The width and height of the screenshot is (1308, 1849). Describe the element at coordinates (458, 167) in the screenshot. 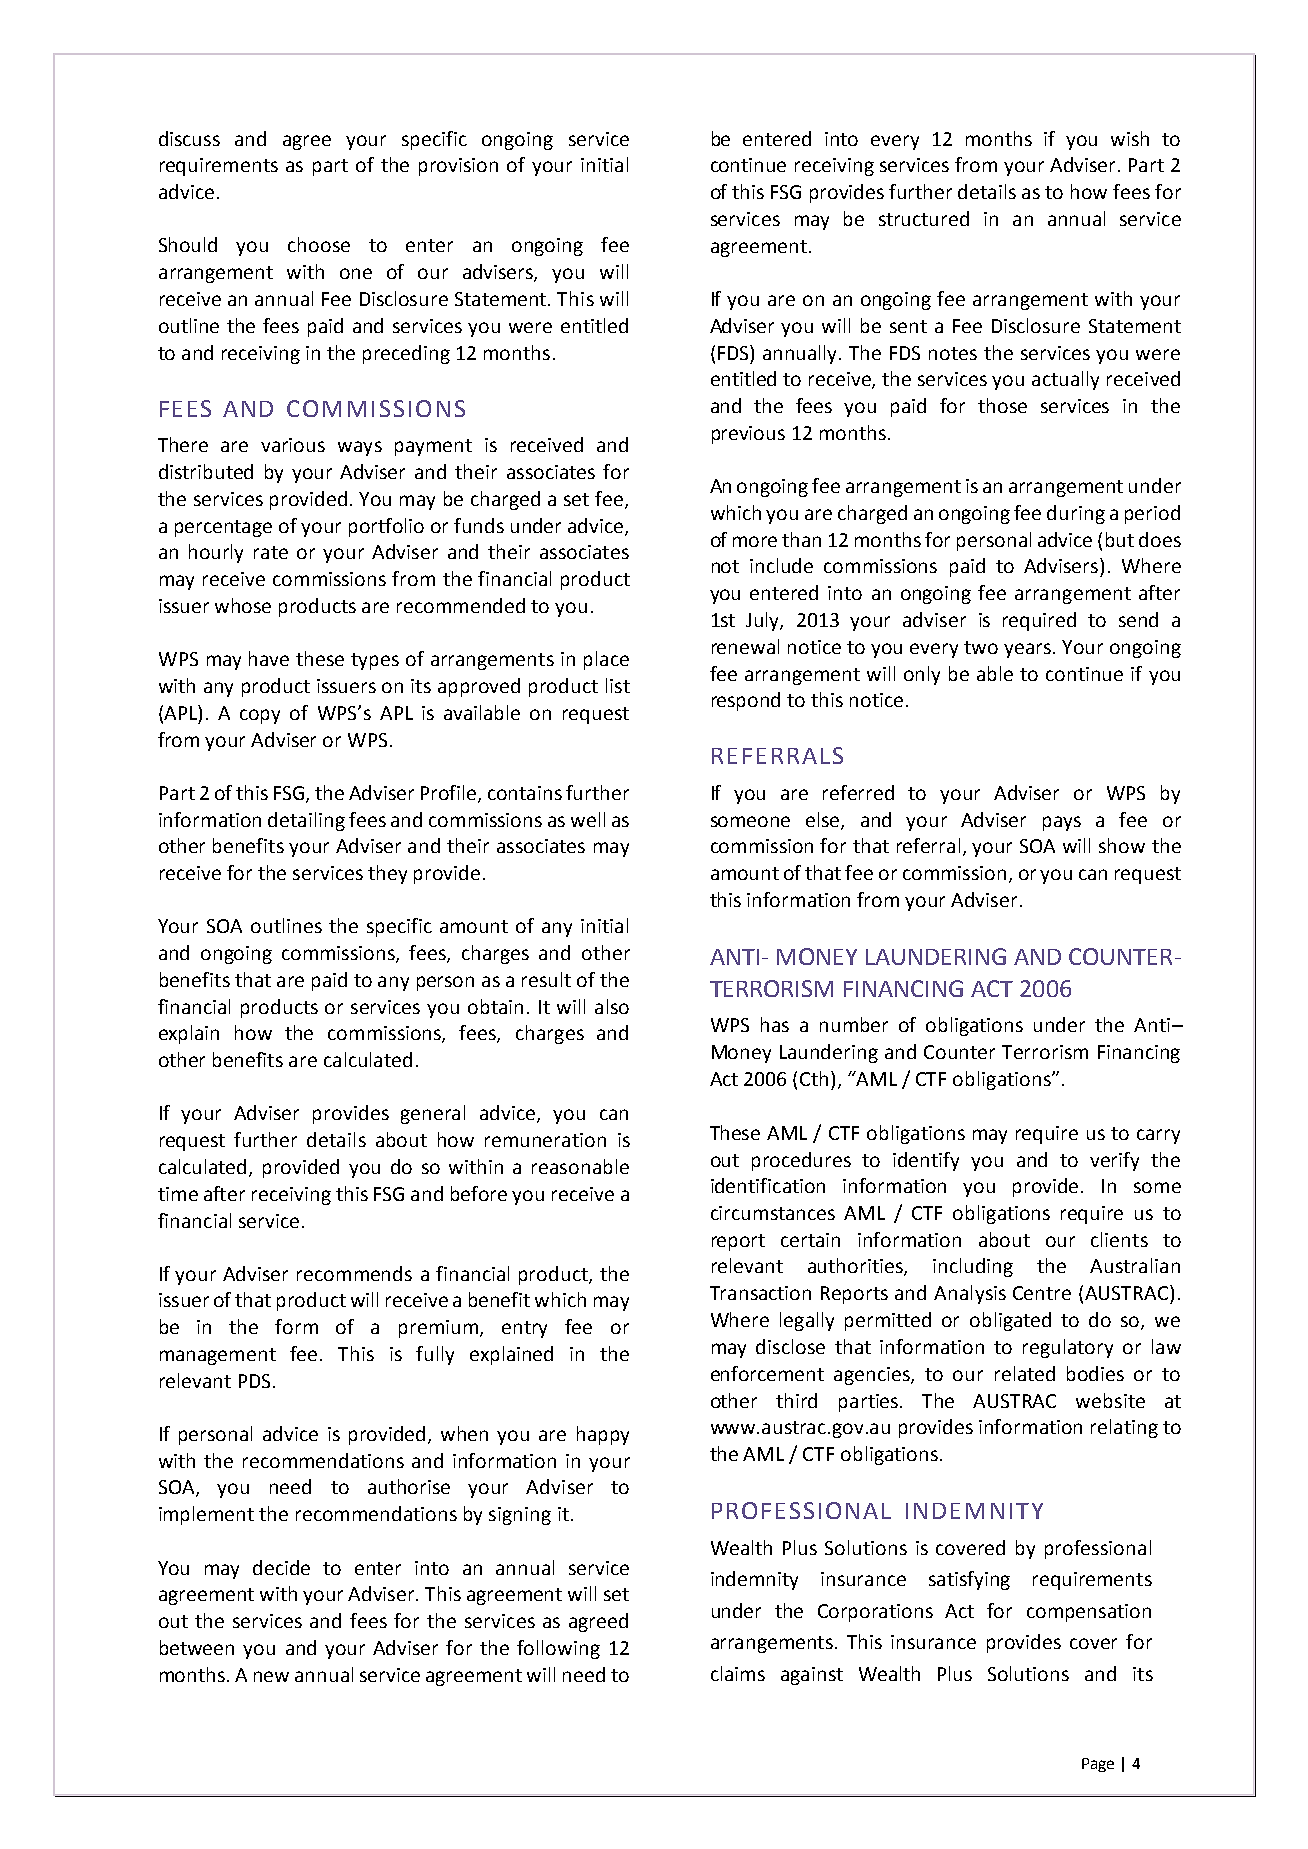

I see `provision` at that location.
